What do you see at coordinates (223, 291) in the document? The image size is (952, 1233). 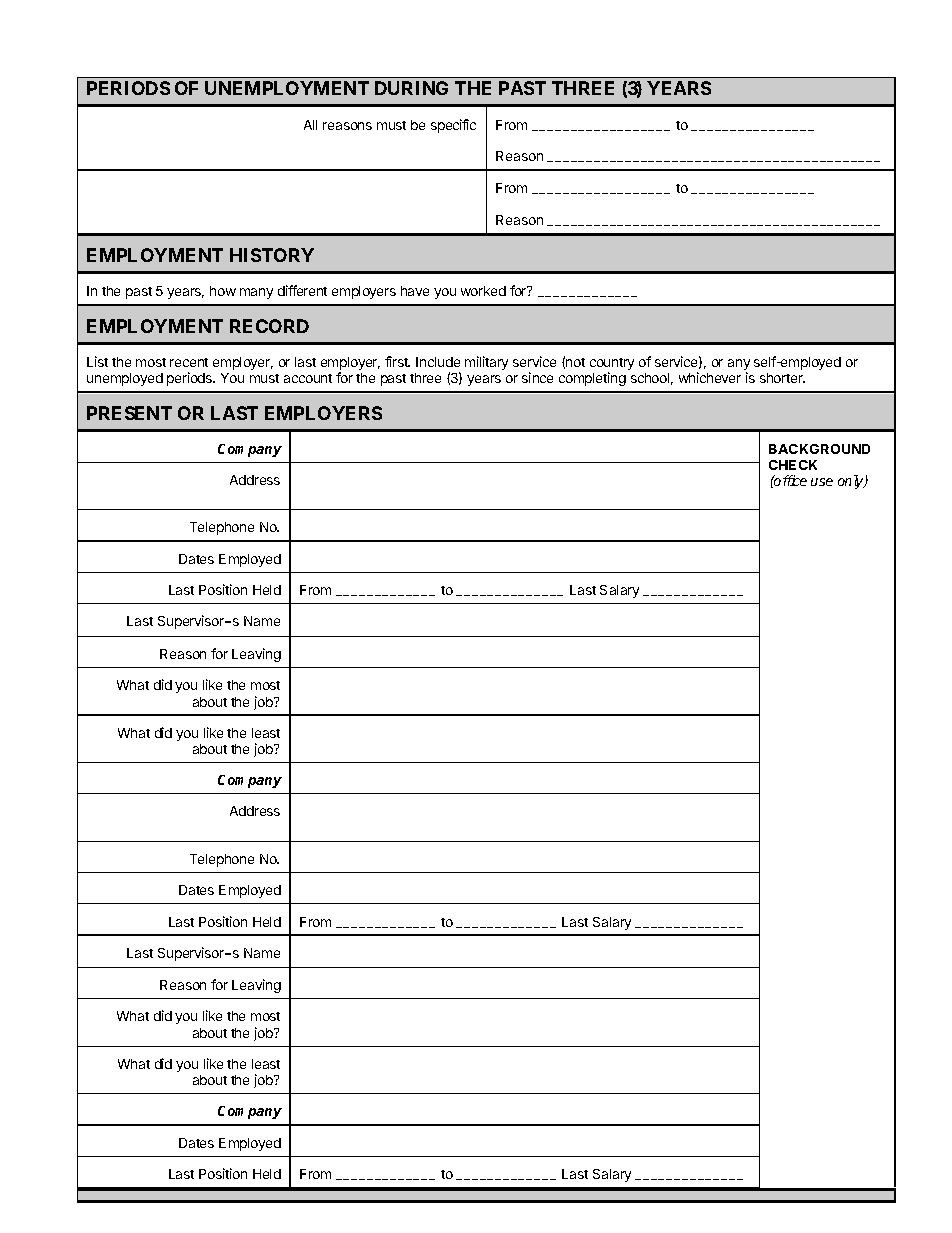 I see `how` at bounding box center [223, 291].
